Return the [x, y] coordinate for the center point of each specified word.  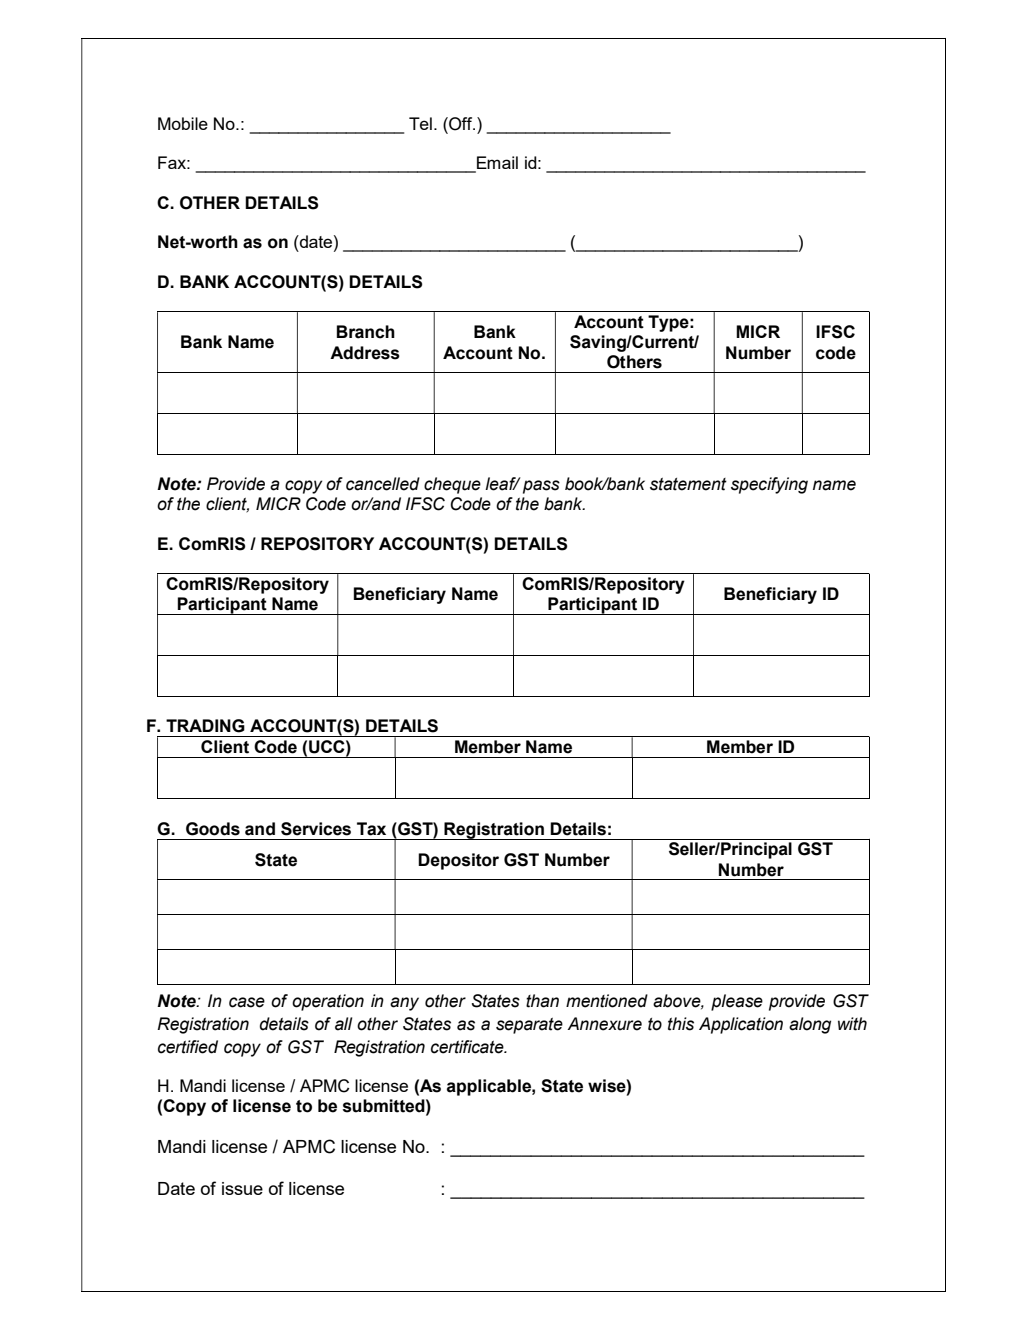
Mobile [183, 123]
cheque [452, 485]
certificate [468, 1047]
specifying [769, 485]
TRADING [205, 726]
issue [242, 1188]
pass [541, 487]
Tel [420, 123]
